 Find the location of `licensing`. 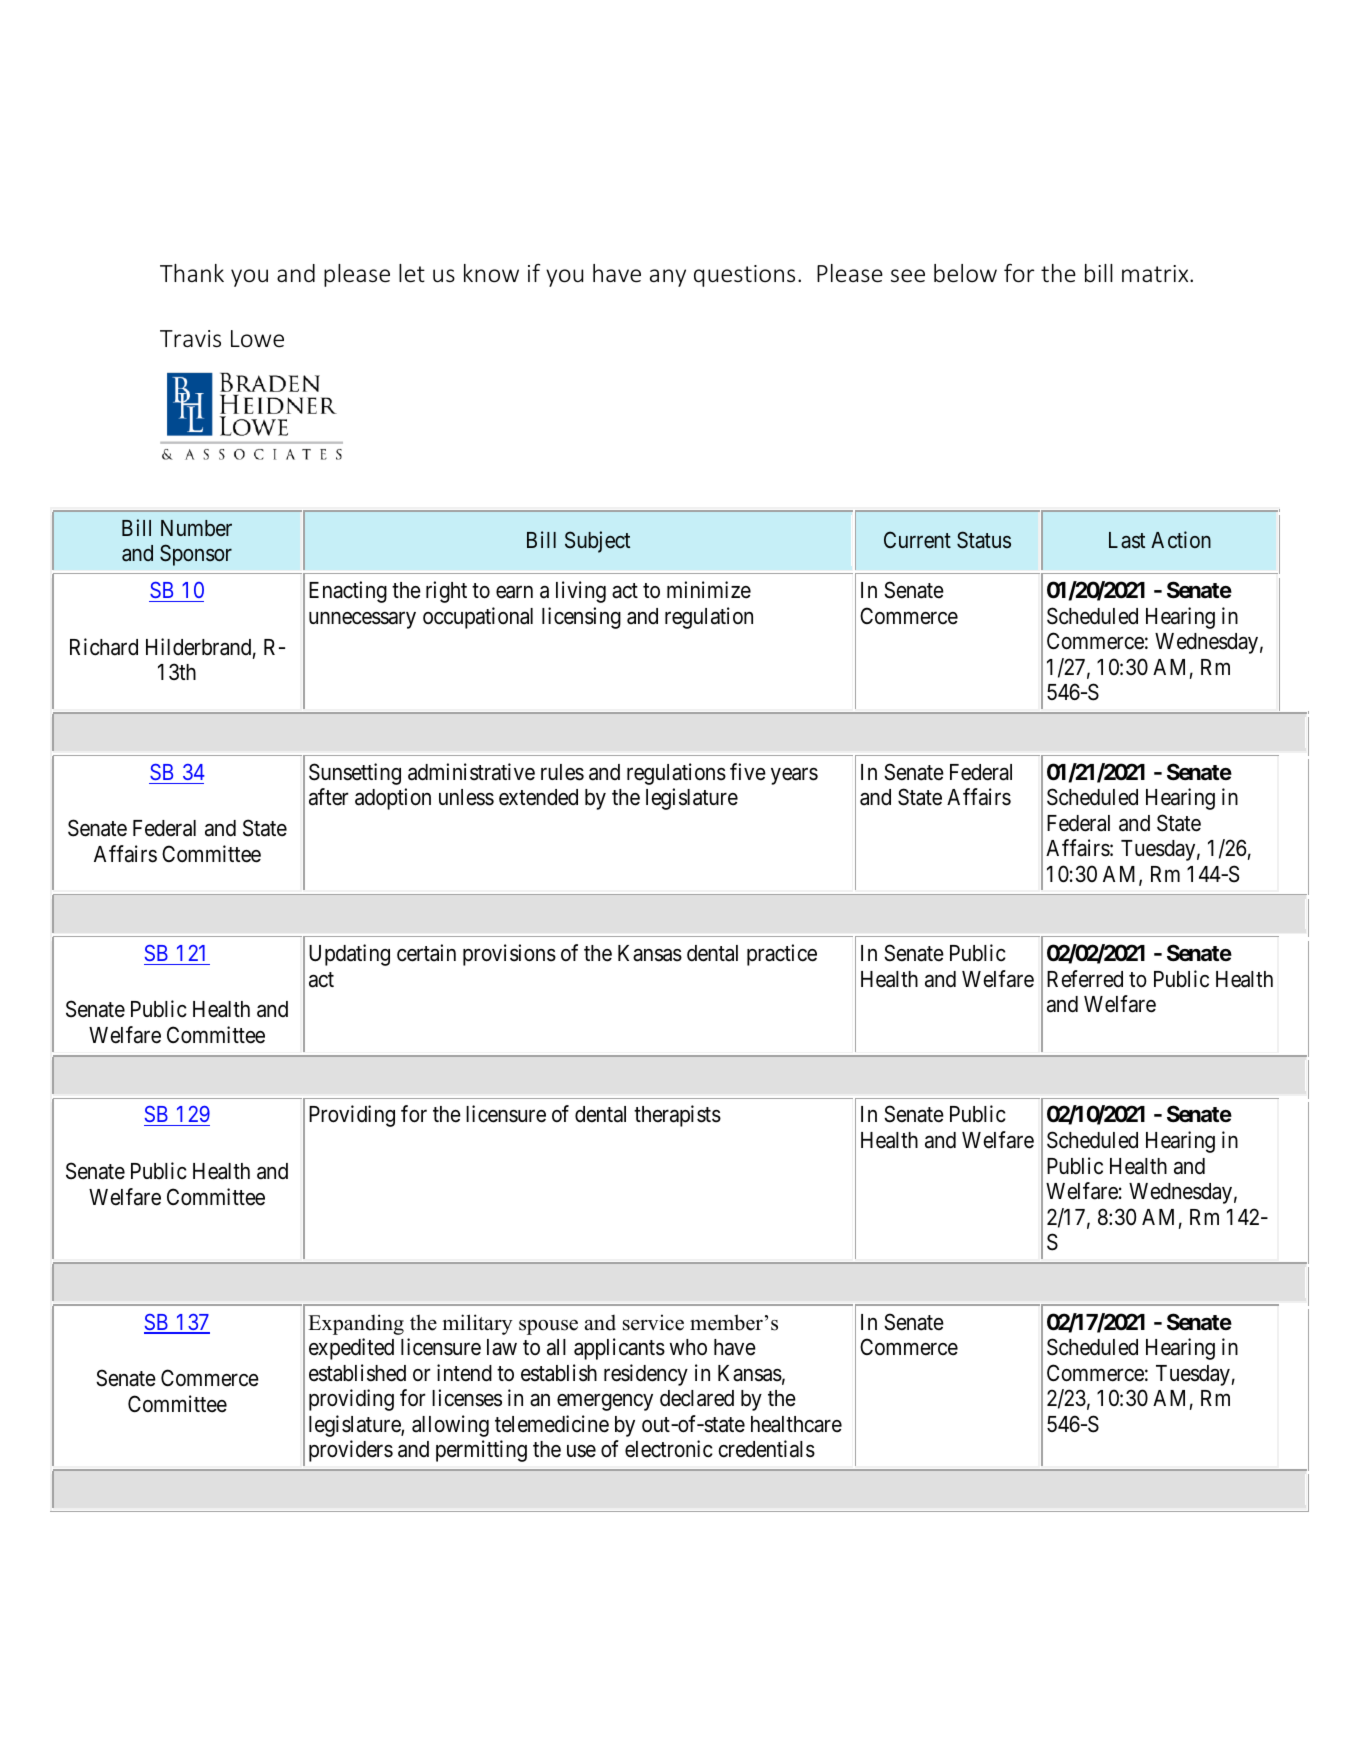

licensing is located at coordinates (581, 618).
